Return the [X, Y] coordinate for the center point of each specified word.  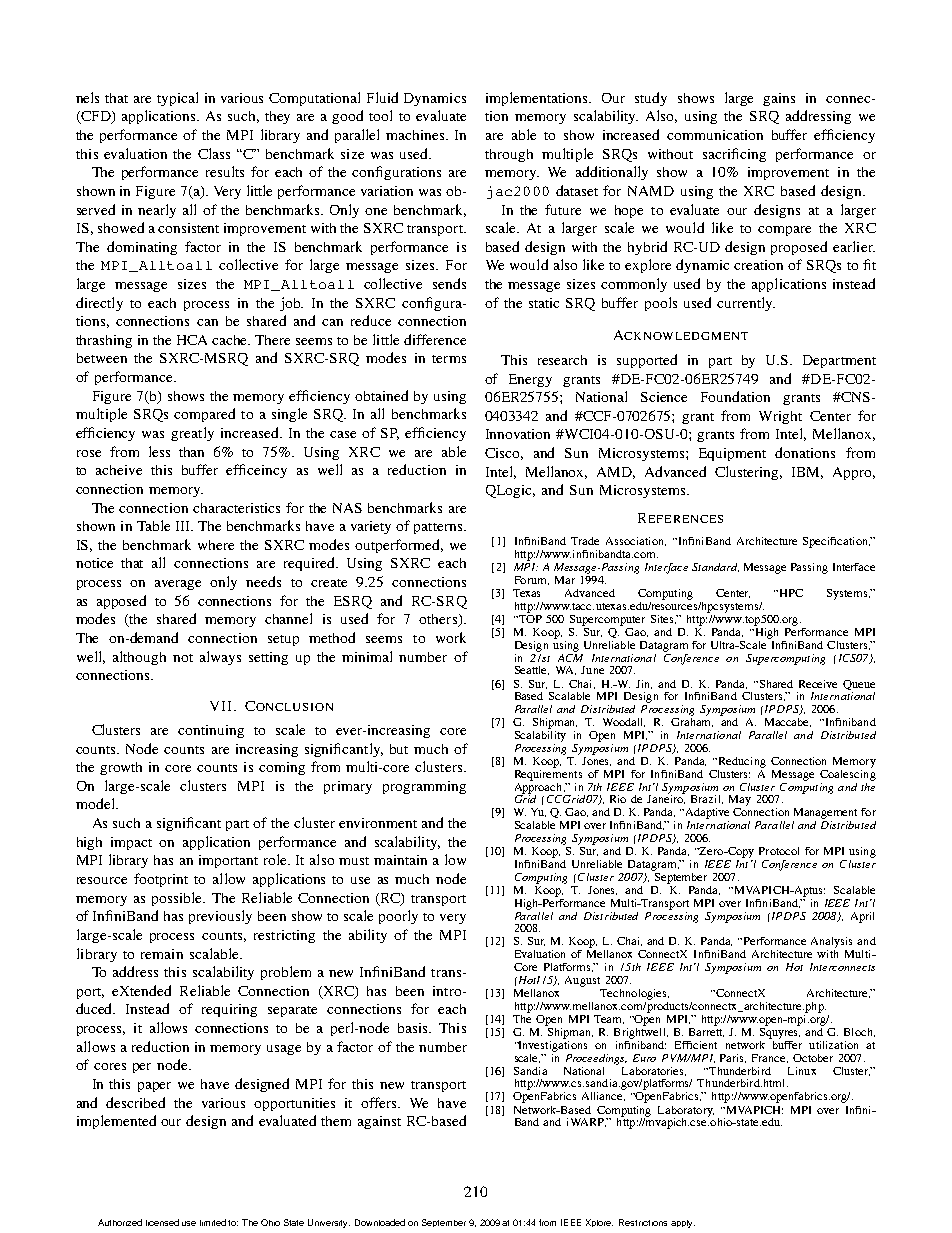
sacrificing [734, 155]
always [220, 658]
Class [214, 153]
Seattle [532, 670]
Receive [818, 684]
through [509, 155]
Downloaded [380, 1222]
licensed [162, 1222]
